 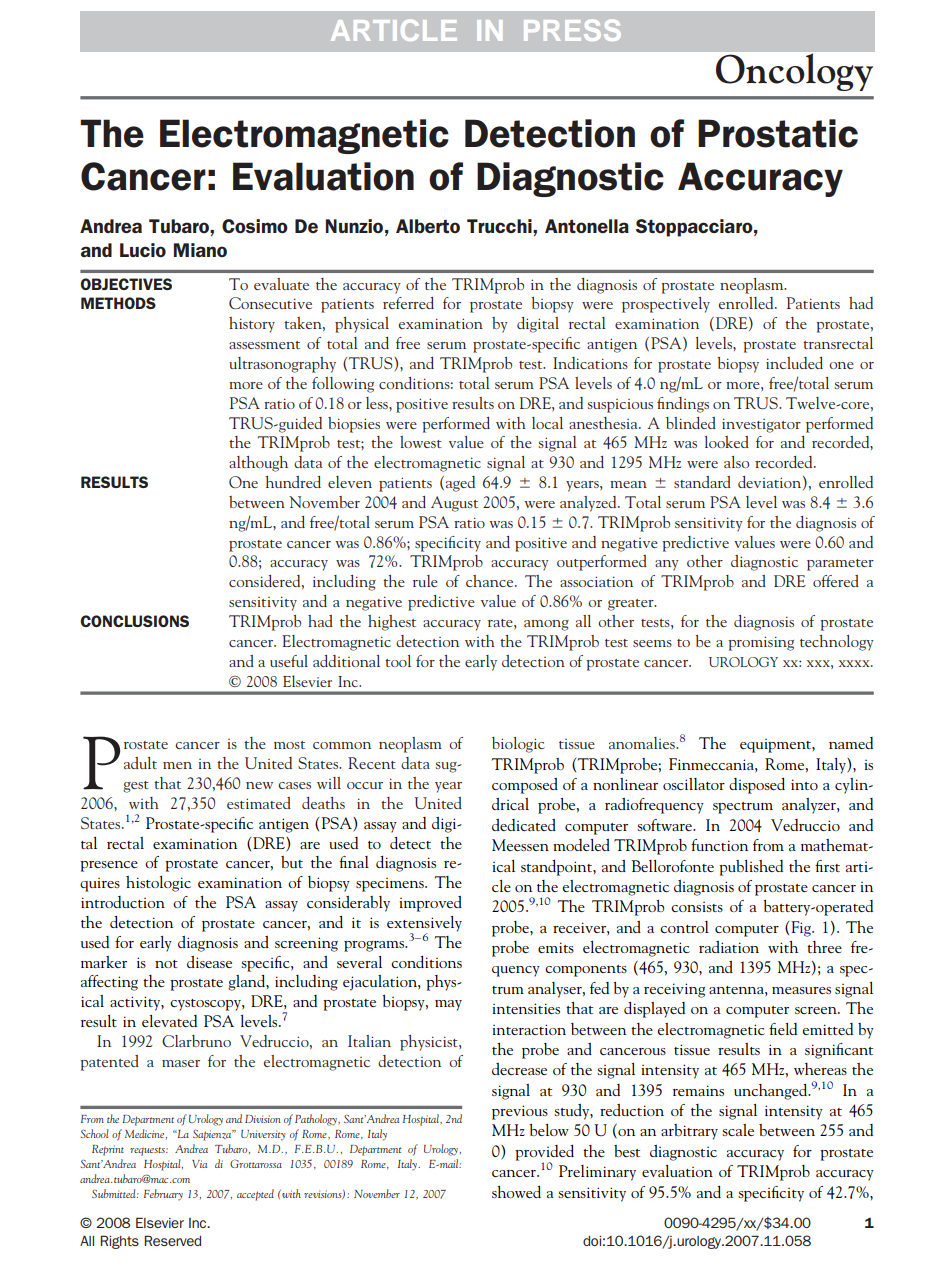 I want to click on Cosimo, so click(x=255, y=226).
